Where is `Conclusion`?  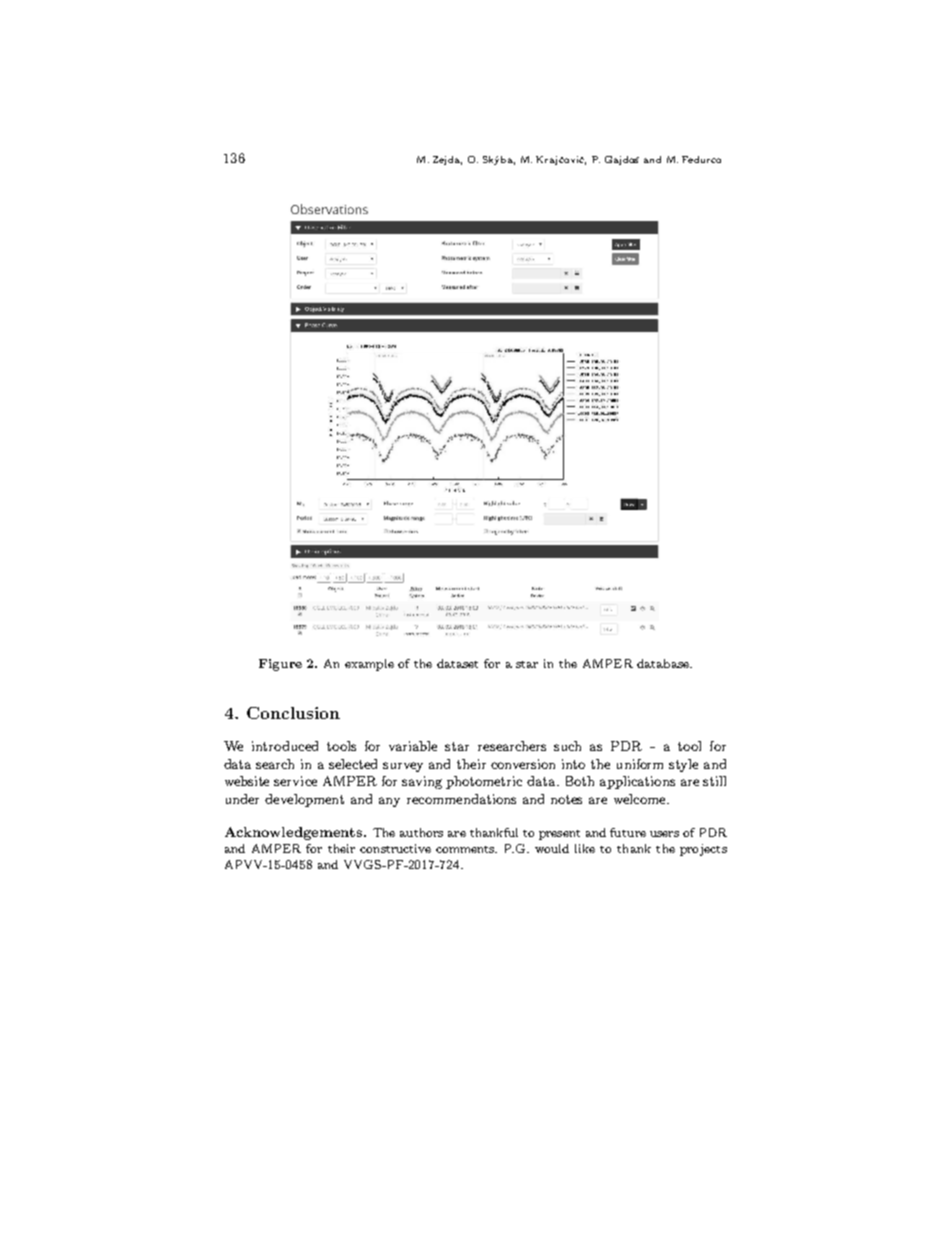
Conclusion is located at coordinates (293, 713).
